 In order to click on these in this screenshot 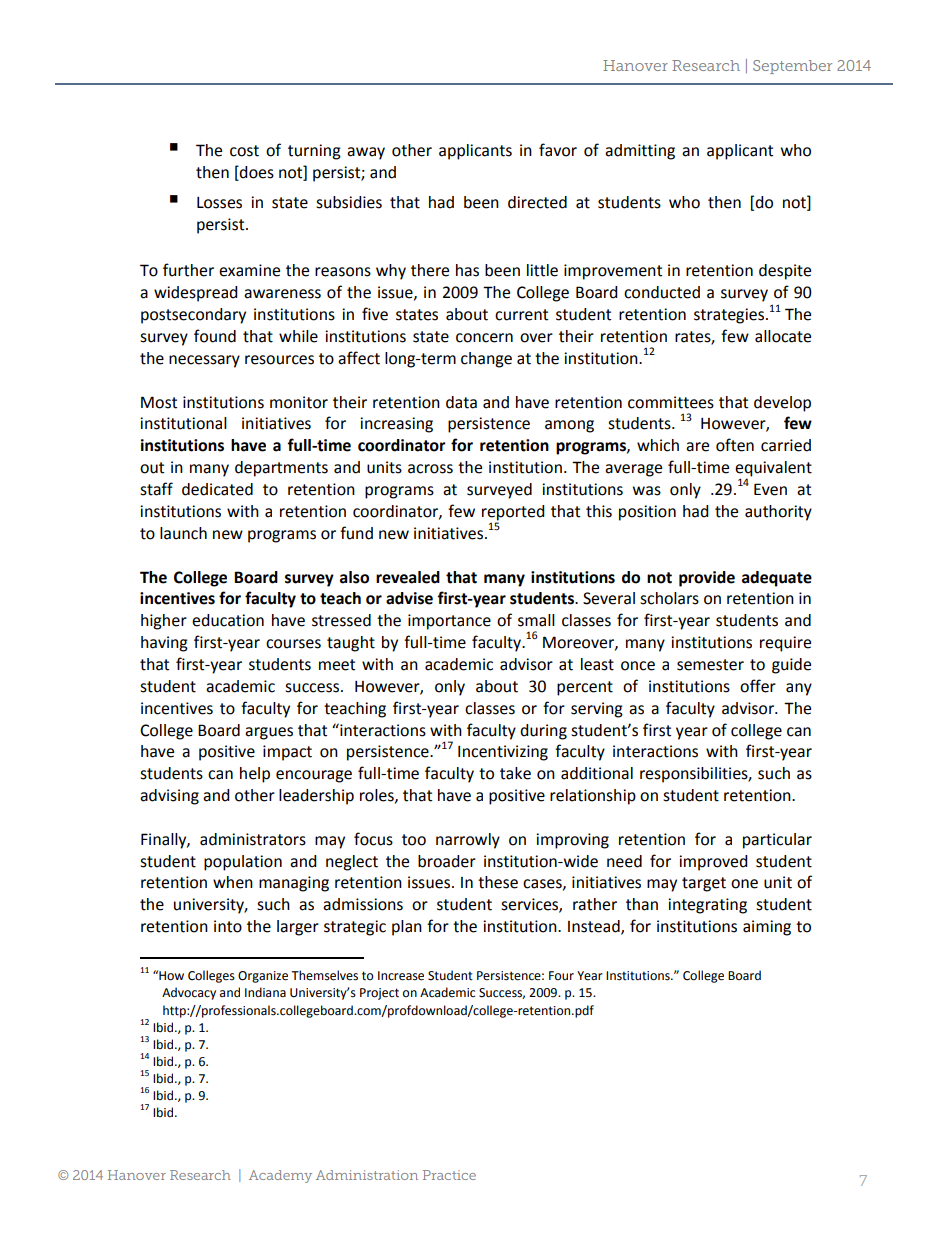, I will do `click(498, 882)`.
